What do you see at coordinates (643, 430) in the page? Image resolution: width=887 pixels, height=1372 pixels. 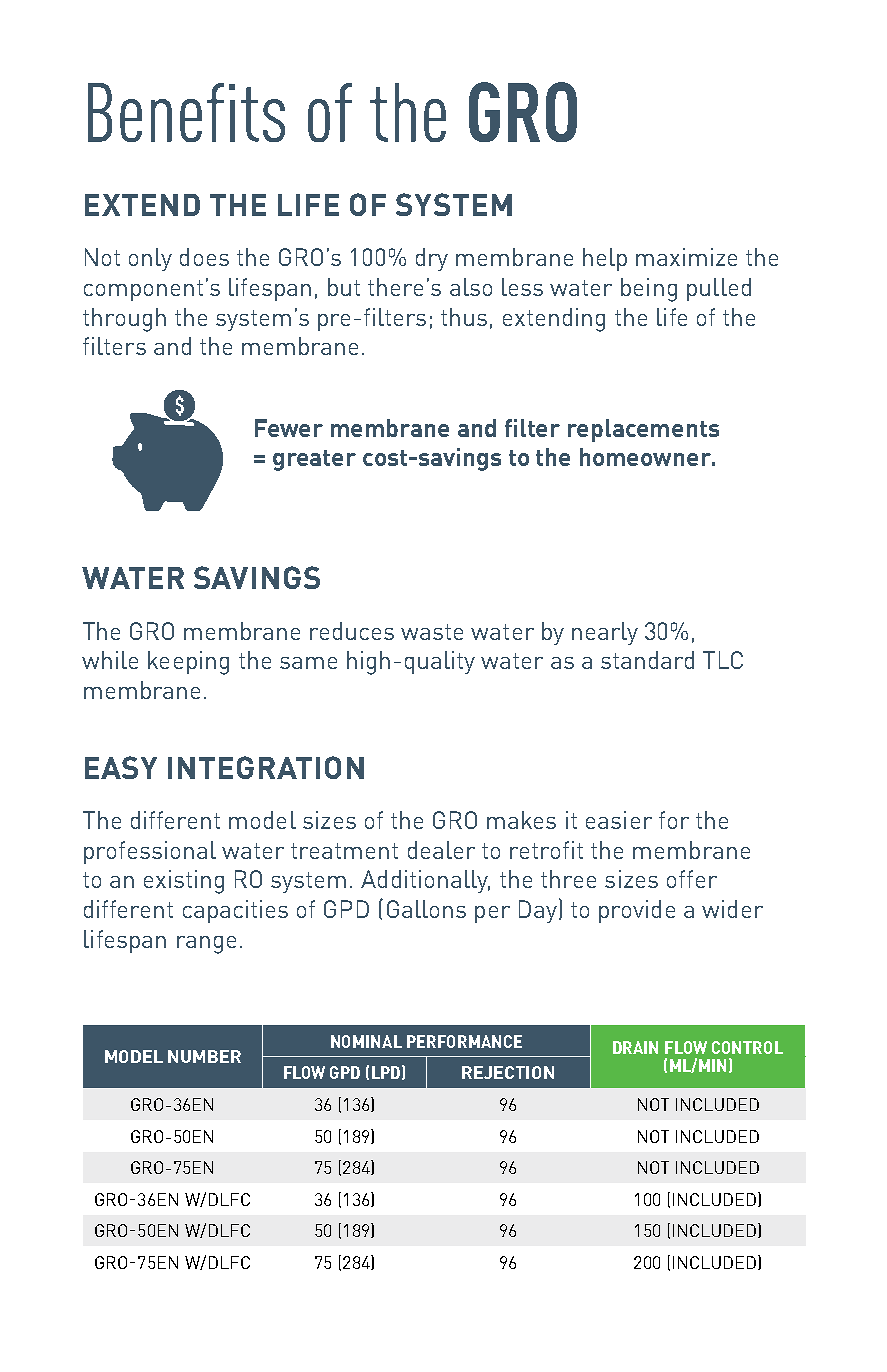 I see `replacements` at bounding box center [643, 430].
